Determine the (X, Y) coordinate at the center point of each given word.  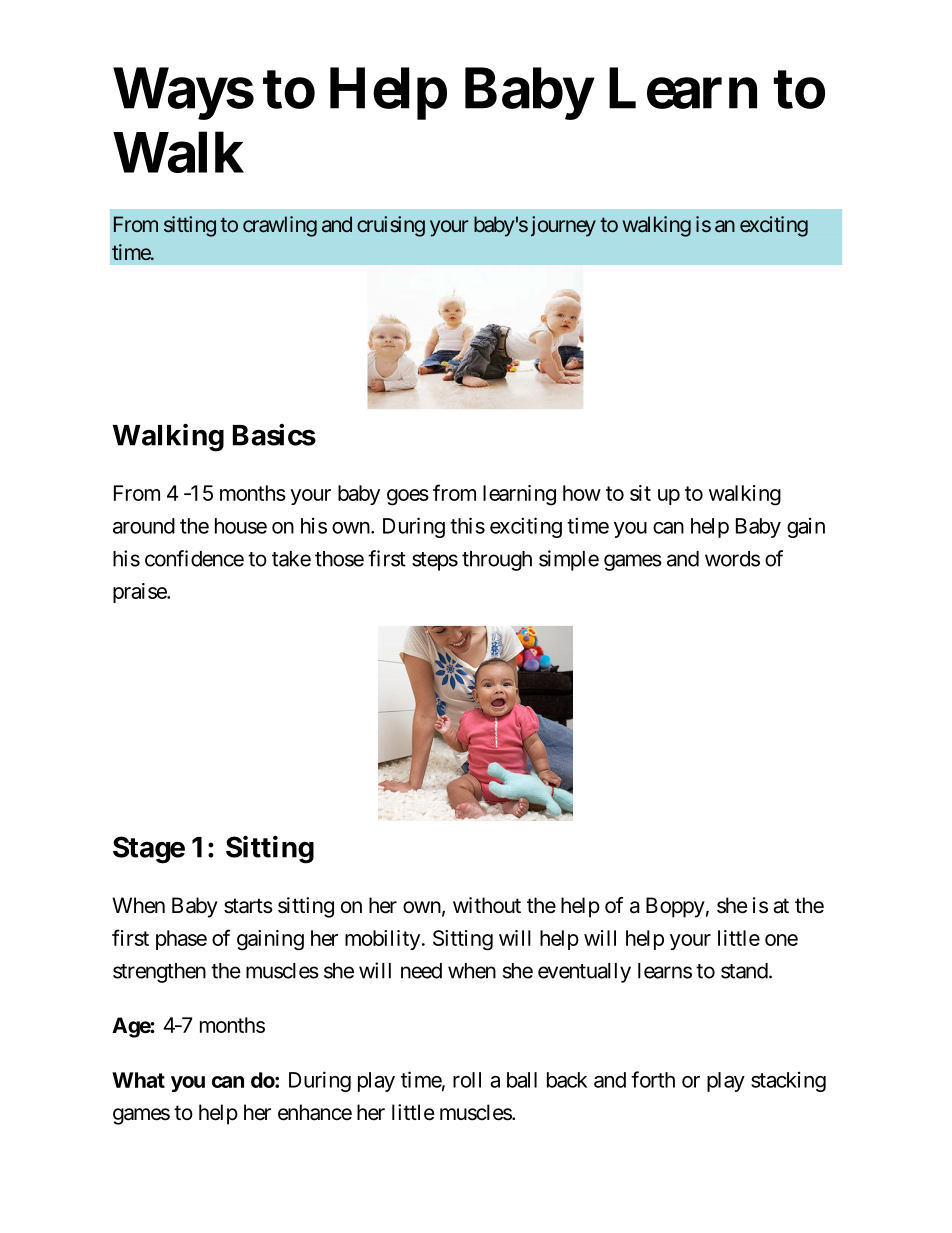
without (487, 905)
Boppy (675, 907)
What (138, 1080)
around (144, 526)
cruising (391, 226)
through (497, 561)
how (582, 493)
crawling (280, 226)
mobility (382, 940)
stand (744, 971)
